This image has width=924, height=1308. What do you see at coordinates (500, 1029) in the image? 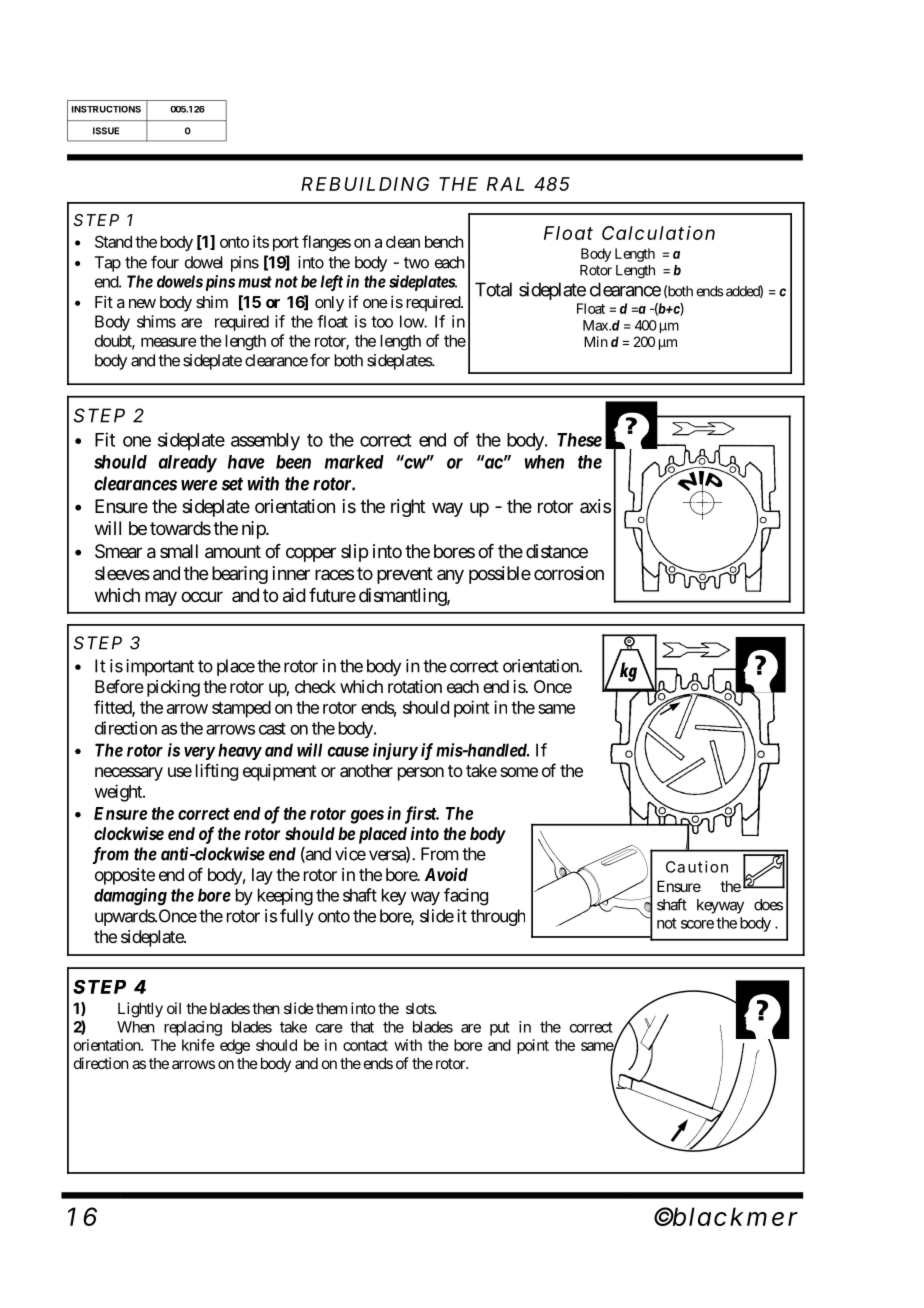
I see `put` at bounding box center [500, 1029].
